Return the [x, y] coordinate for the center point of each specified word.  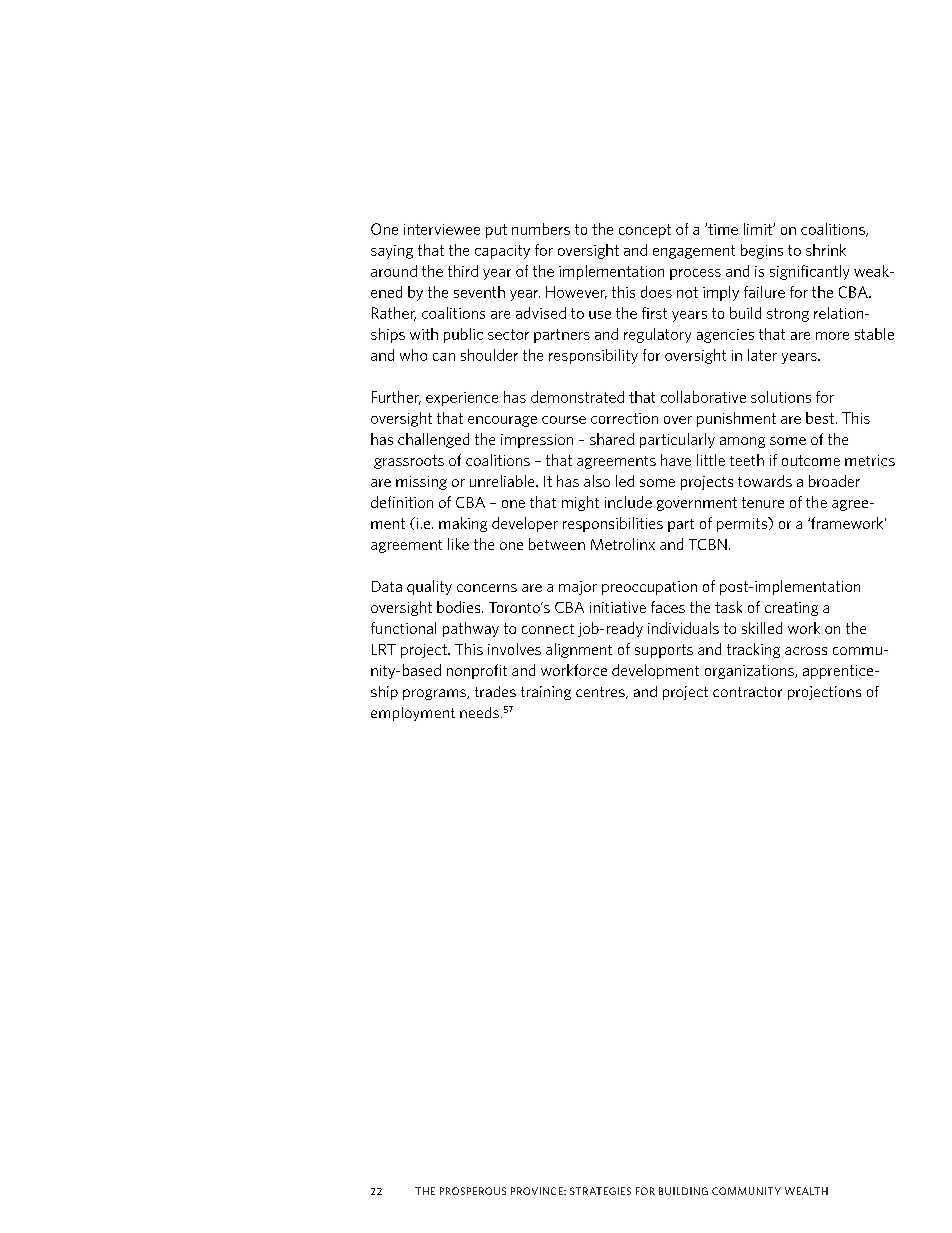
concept [645, 231]
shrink [826, 250]
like [458, 544]
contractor [747, 692]
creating [791, 609]
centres [601, 693]
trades [495, 691]
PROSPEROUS [473, 1191]
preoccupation [649, 588]
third [463, 271]
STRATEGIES [600, 1191]
